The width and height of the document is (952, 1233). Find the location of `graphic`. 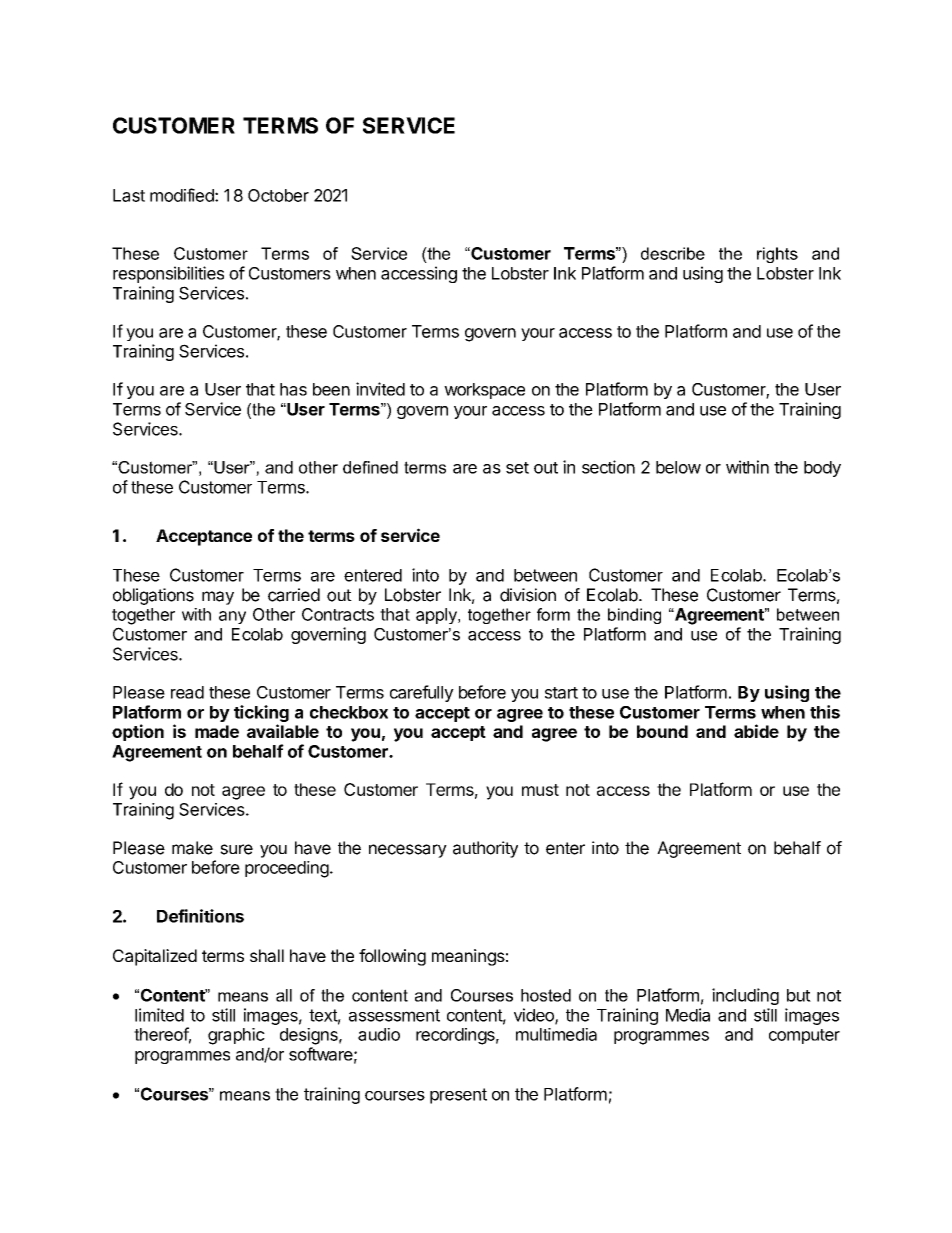

graphic is located at coordinates (236, 1036).
